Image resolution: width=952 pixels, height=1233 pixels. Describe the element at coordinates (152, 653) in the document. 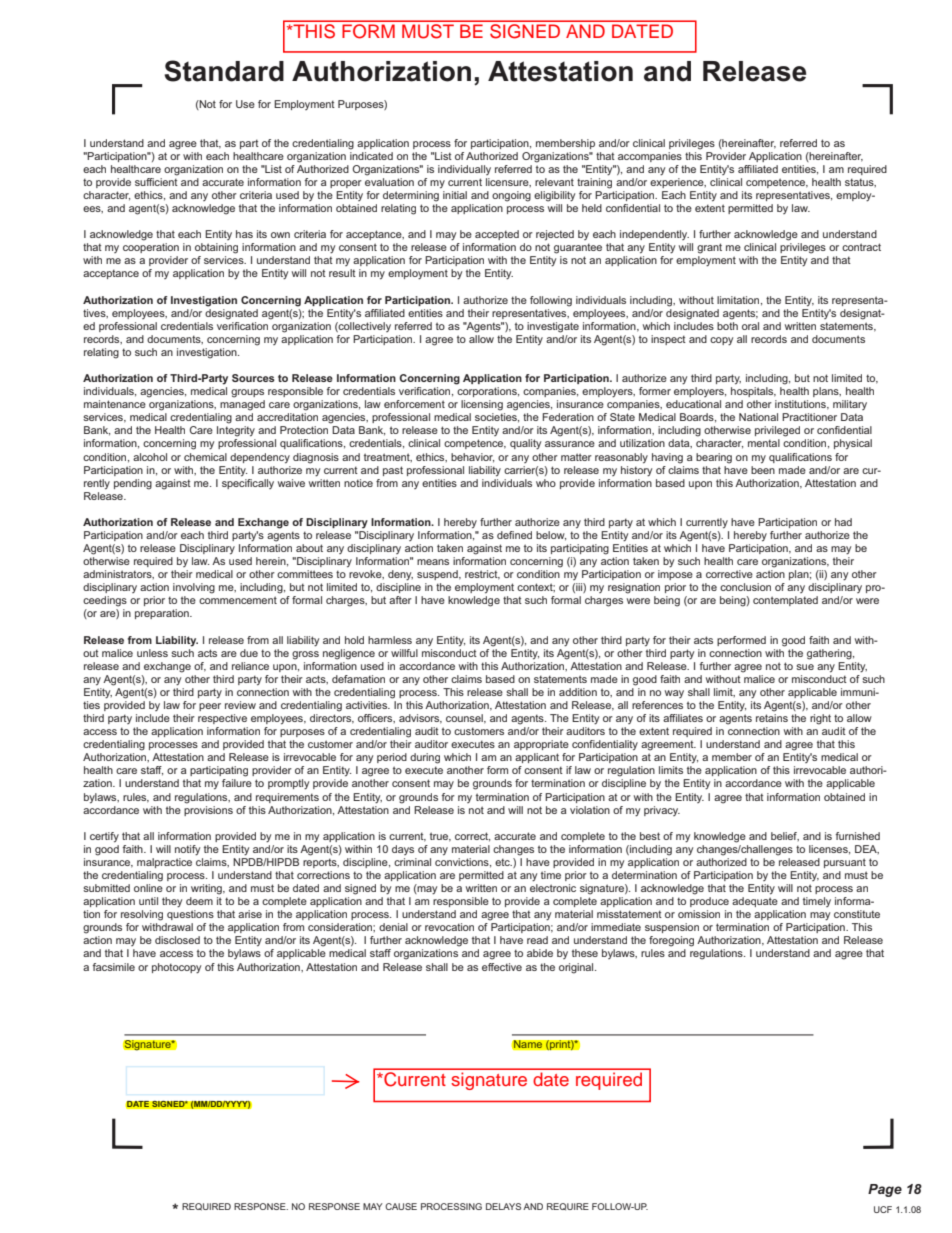

I see `unless` at that location.
